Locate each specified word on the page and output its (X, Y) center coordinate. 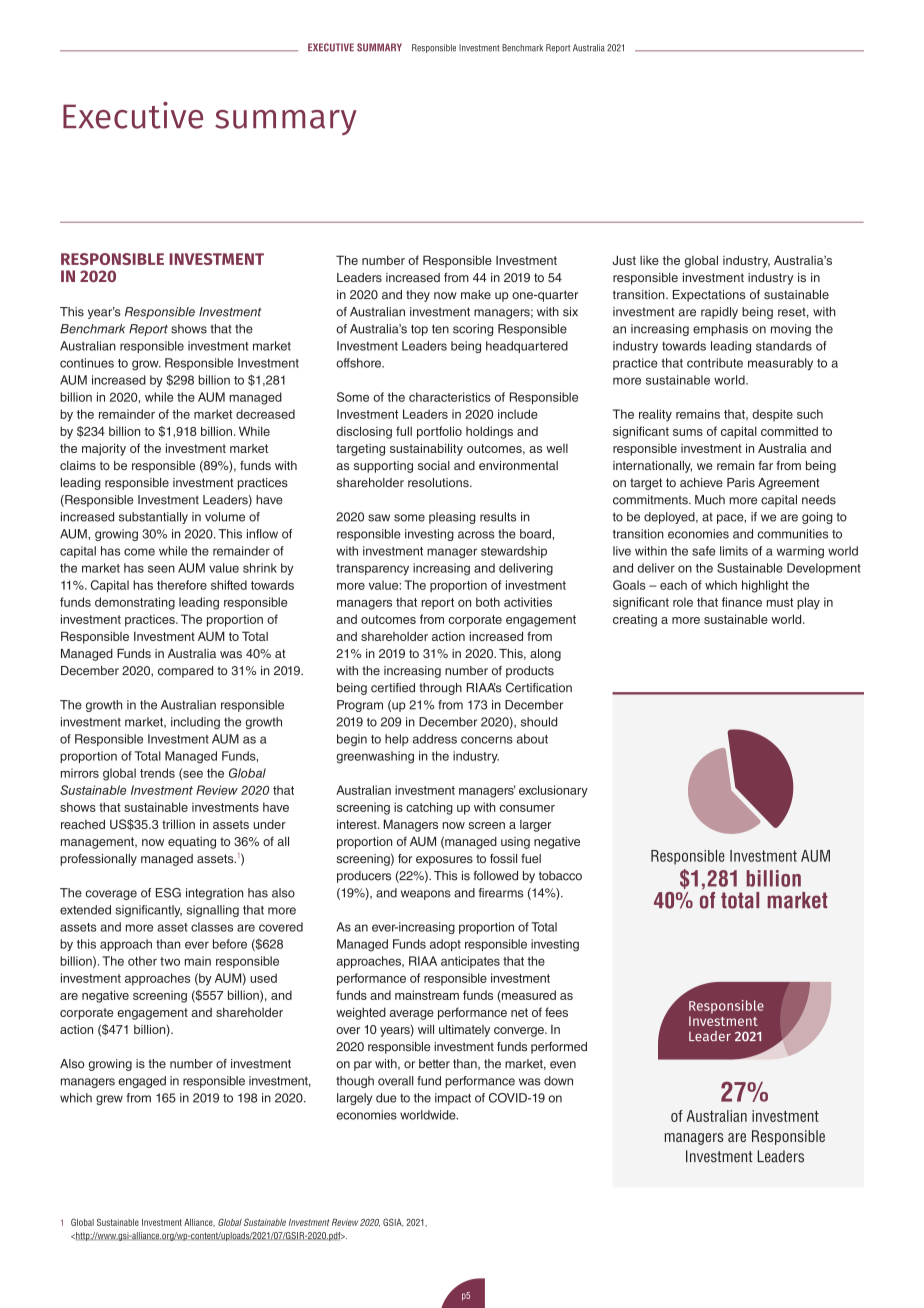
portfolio (439, 432)
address (435, 739)
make (476, 295)
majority (104, 449)
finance (742, 602)
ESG (168, 893)
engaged (142, 1082)
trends (157, 773)
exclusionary (553, 791)
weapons (426, 895)
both (488, 602)
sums (688, 432)
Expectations (709, 296)
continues (87, 363)
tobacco (560, 876)
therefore (182, 585)
